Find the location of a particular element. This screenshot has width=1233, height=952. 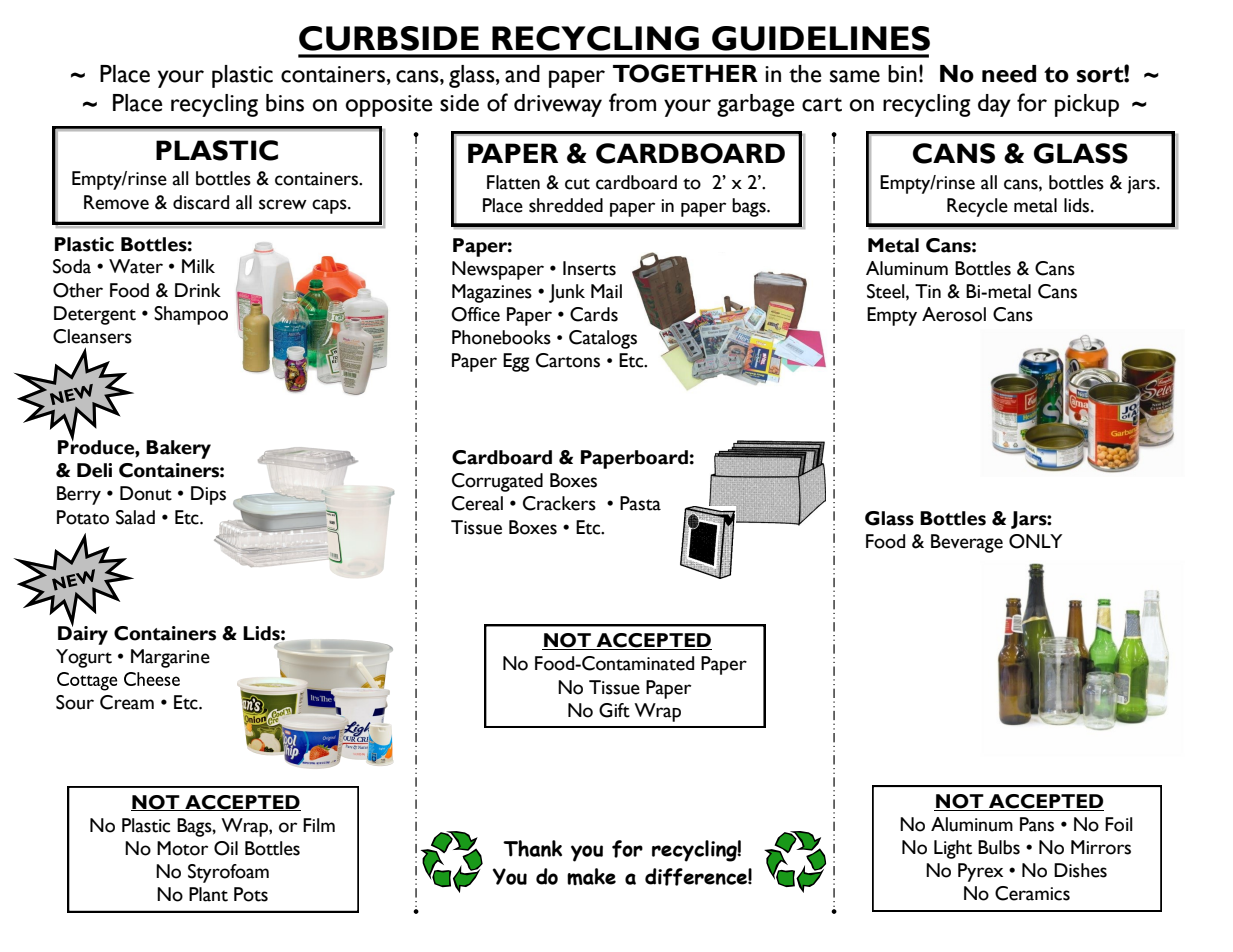

Cream is located at coordinates (127, 702).
